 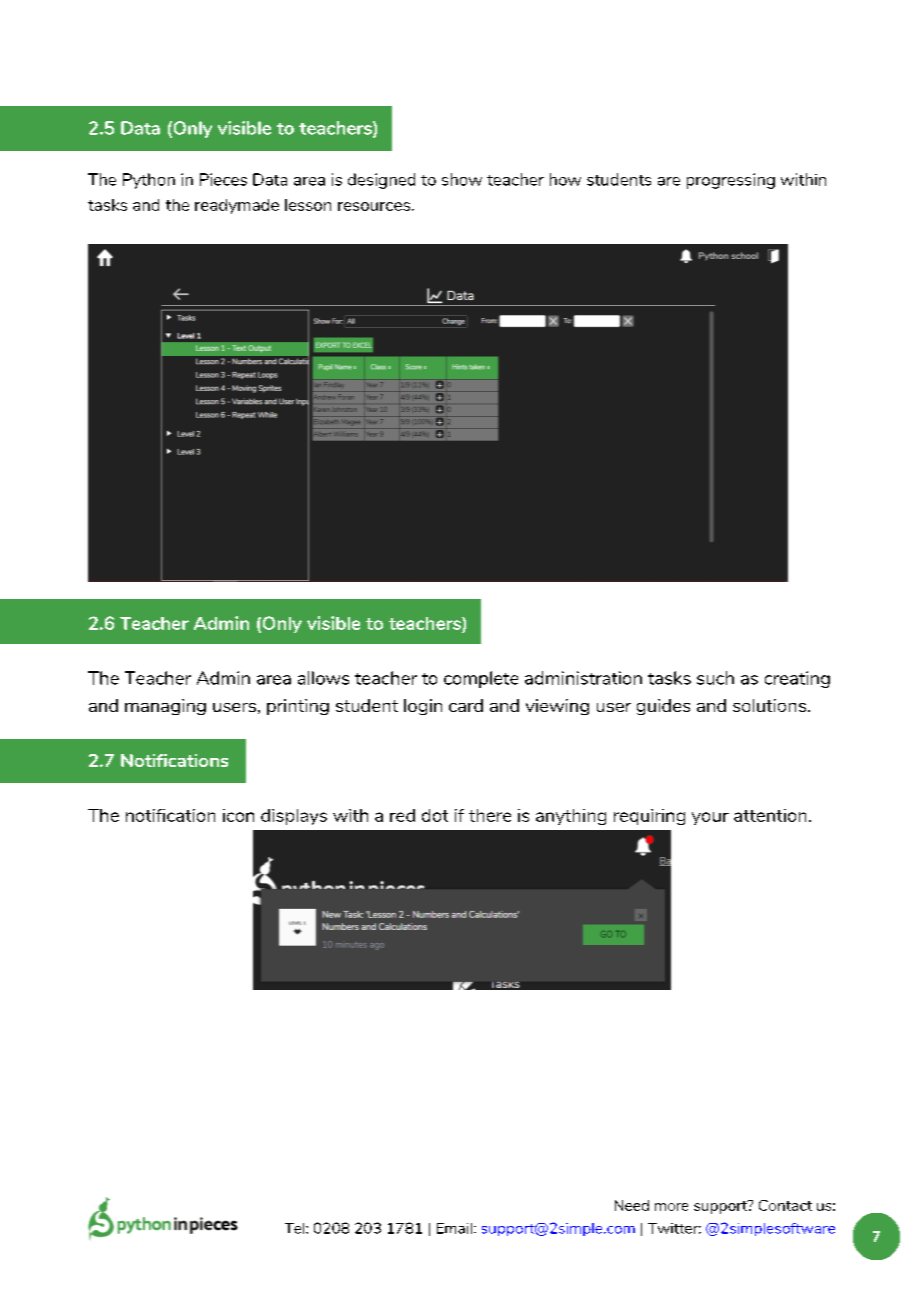 What do you see at coordinates (296, 1228) in the document?
I see `Tel` at bounding box center [296, 1228].
